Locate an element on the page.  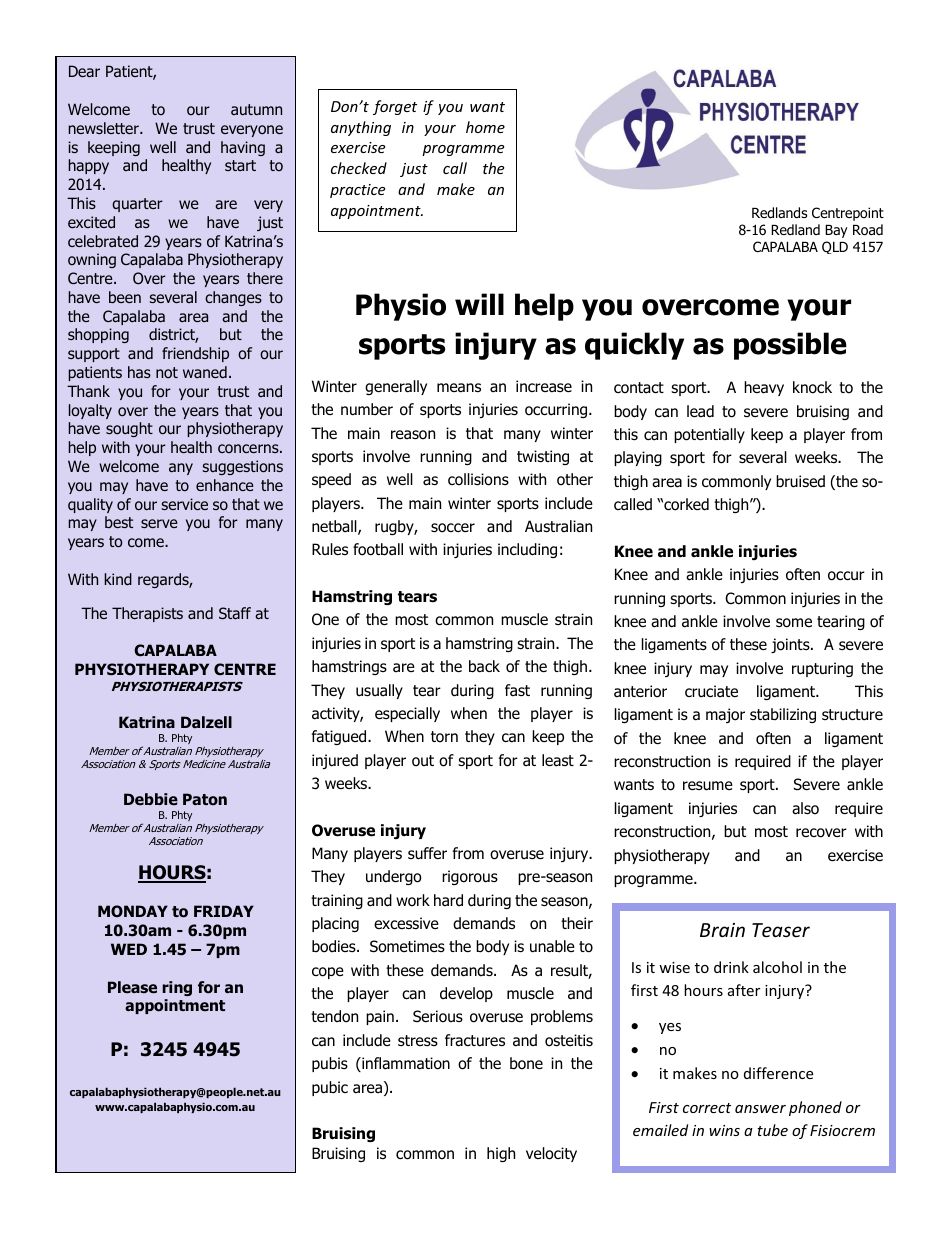
Bay is located at coordinates (836, 231).
